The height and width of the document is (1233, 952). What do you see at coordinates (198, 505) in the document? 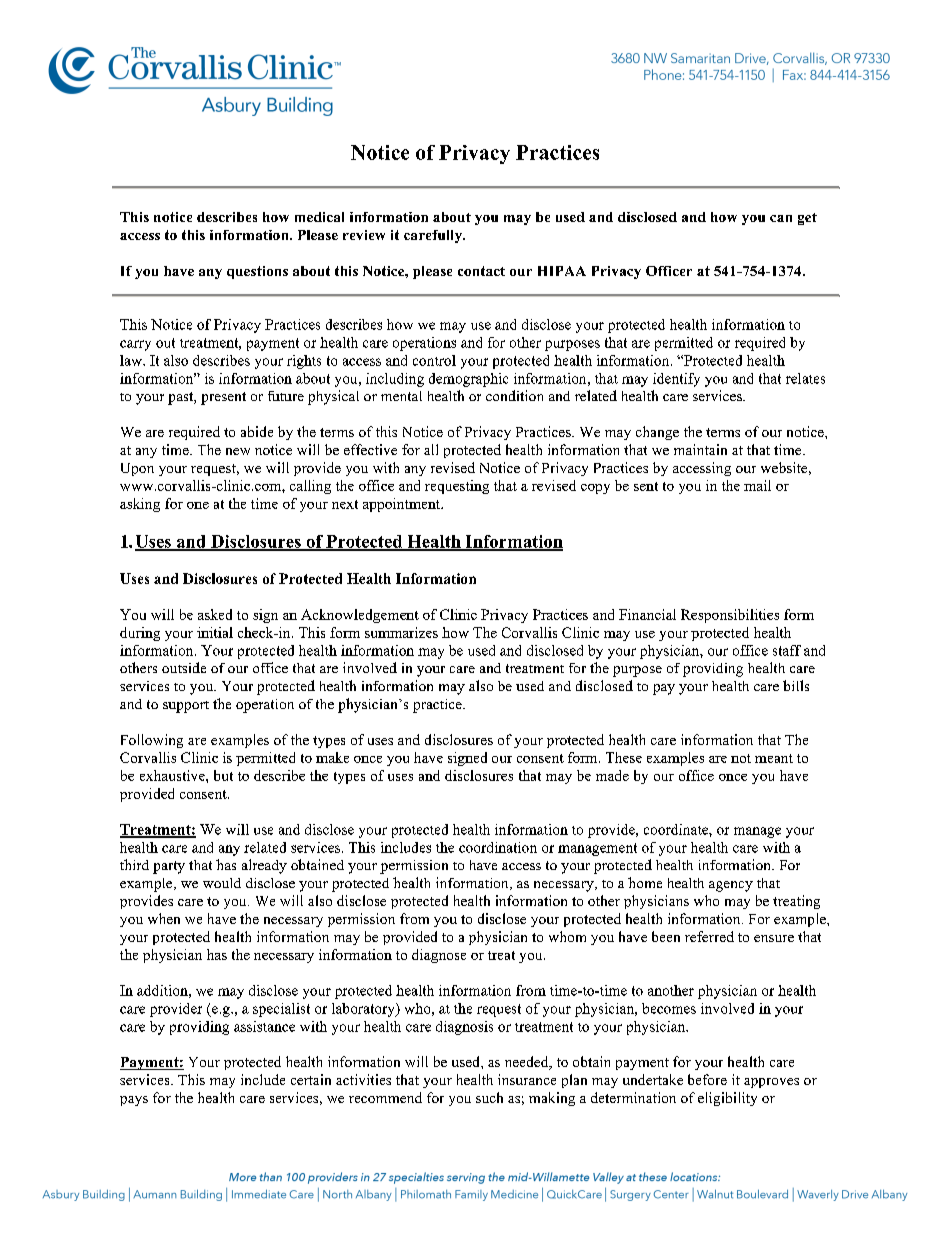
I see `one` at bounding box center [198, 505].
